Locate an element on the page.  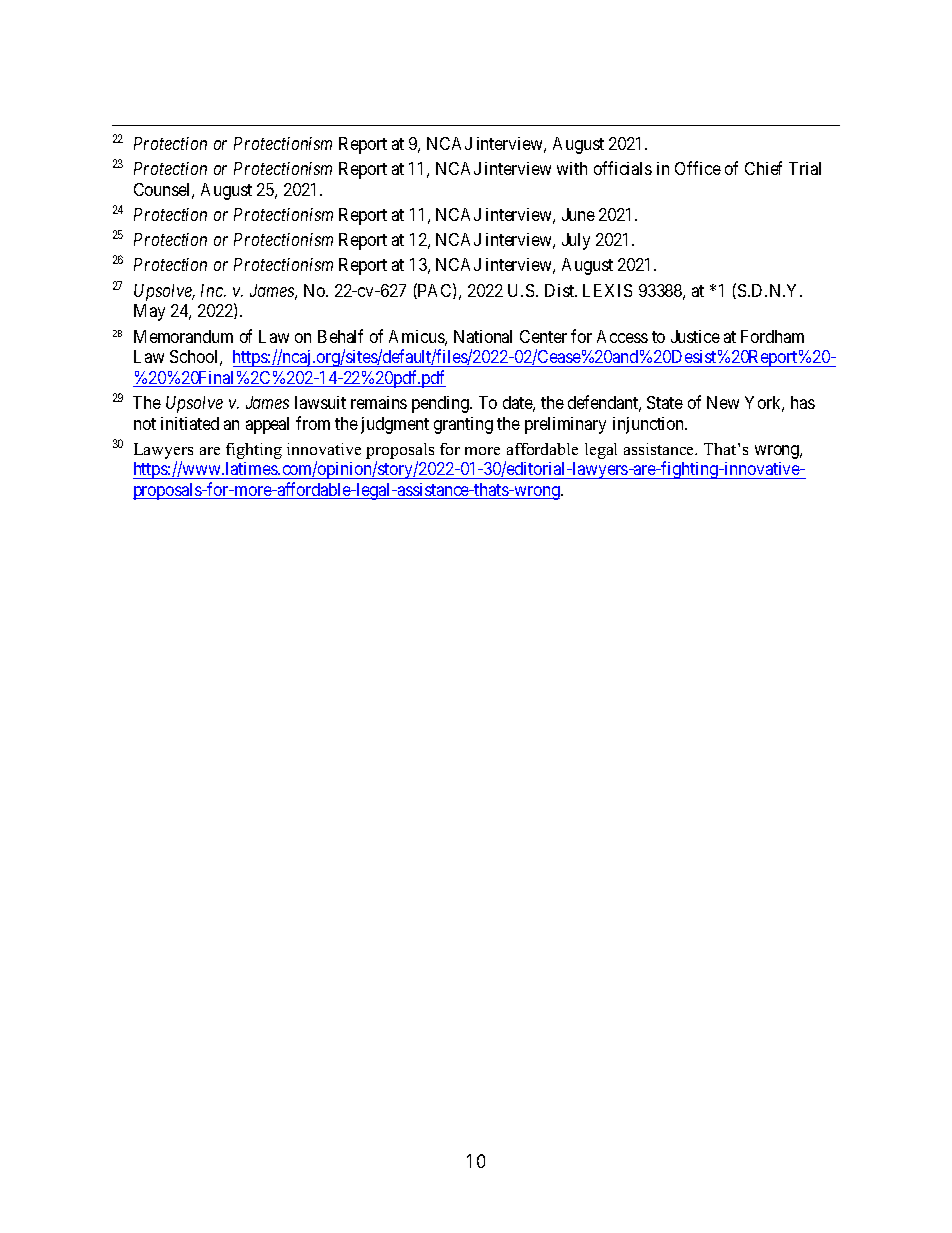
with is located at coordinates (572, 168).
